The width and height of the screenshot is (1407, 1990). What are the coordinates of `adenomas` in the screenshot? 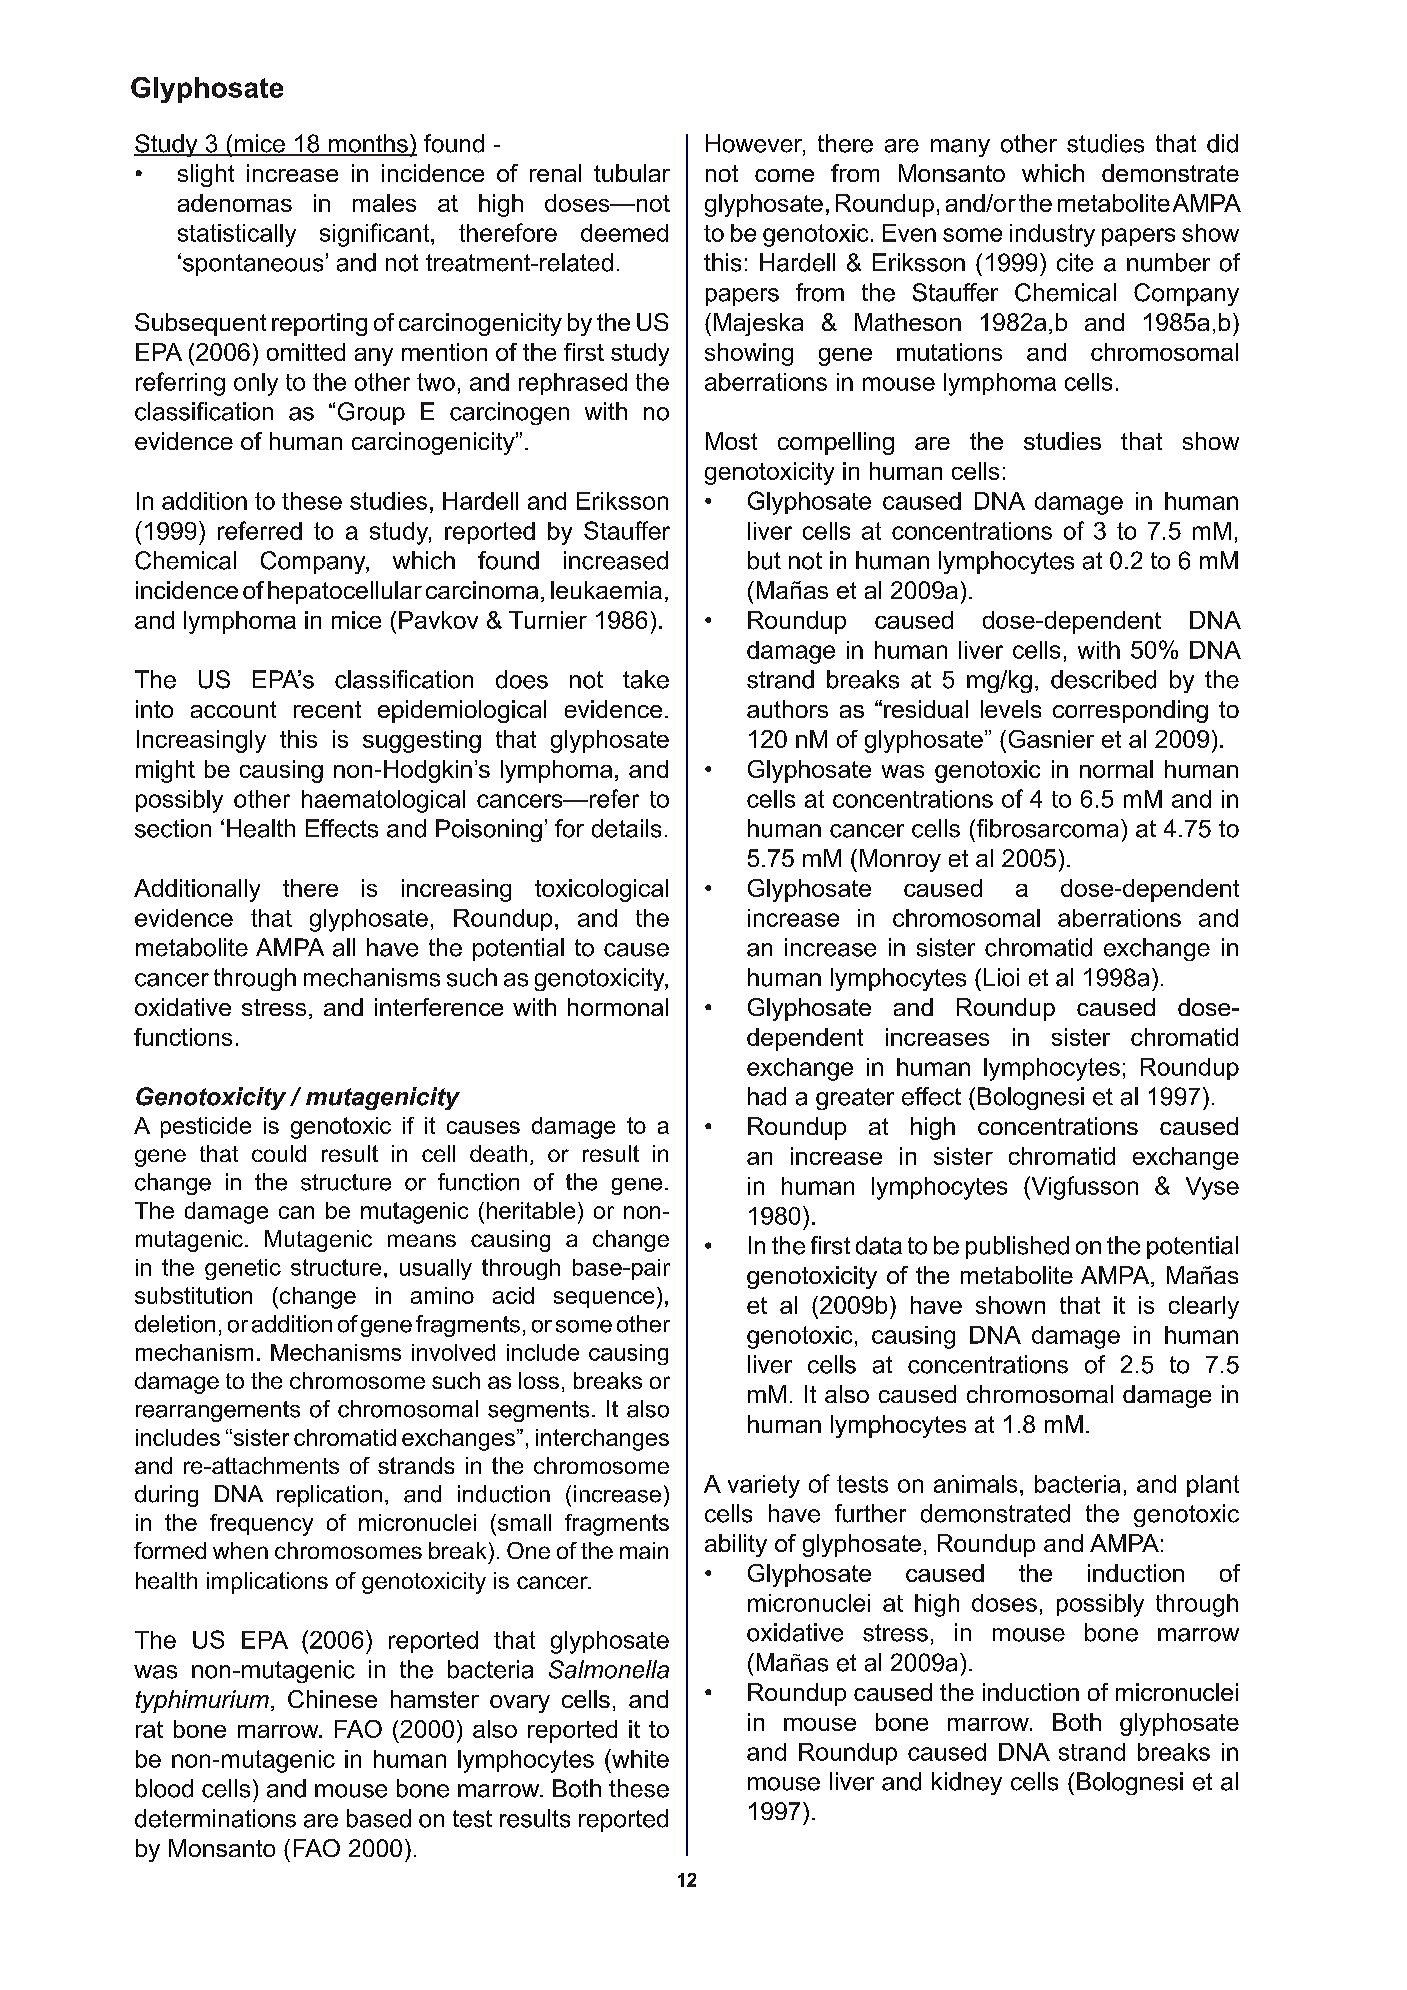 It's located at (235, 203).
